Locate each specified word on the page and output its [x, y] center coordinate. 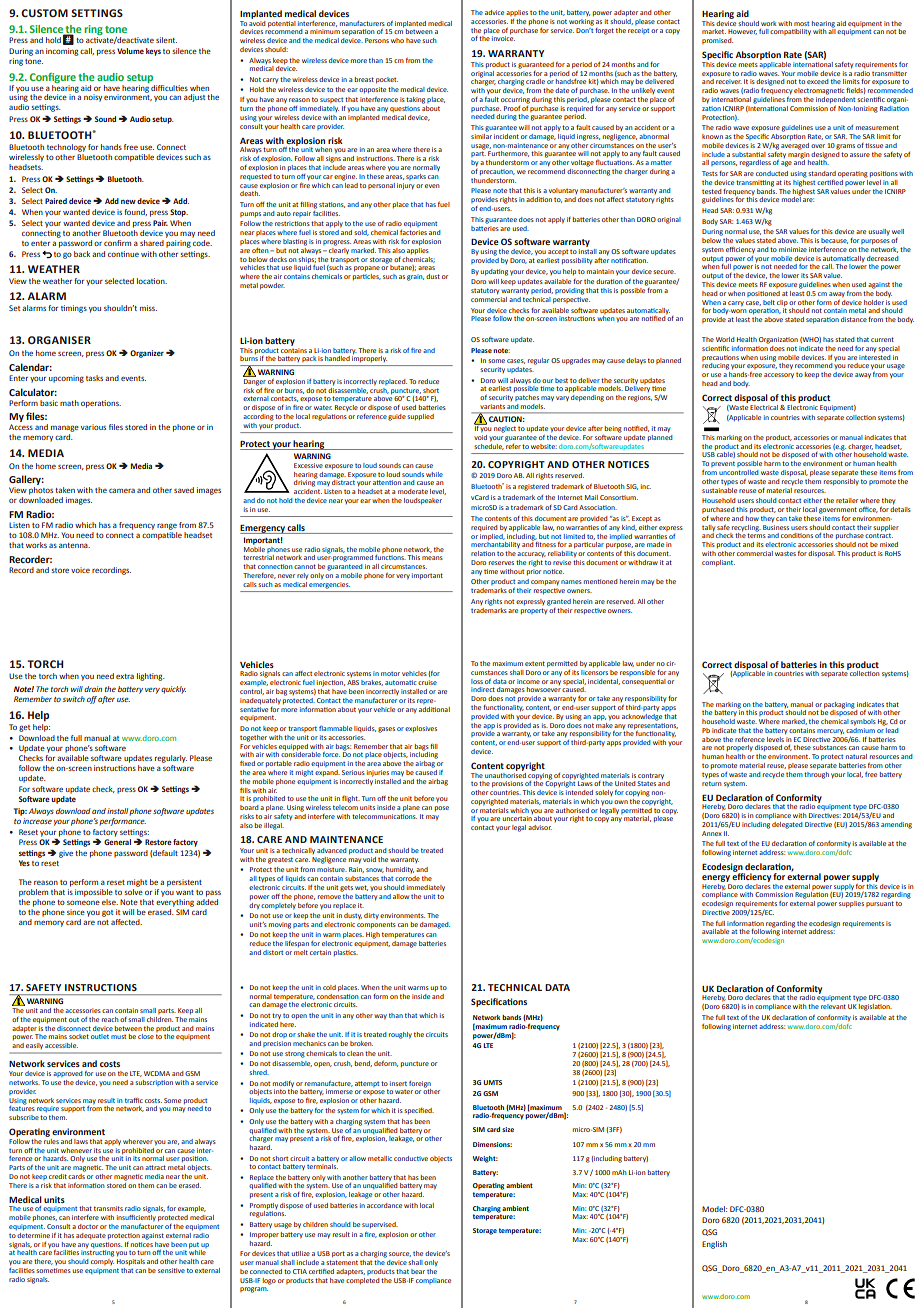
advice [494, 12]
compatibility [790, 32]
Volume [130, 51]
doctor [88, 1226]
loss [477, 681]
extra [125, 676]
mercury [830, 731]
